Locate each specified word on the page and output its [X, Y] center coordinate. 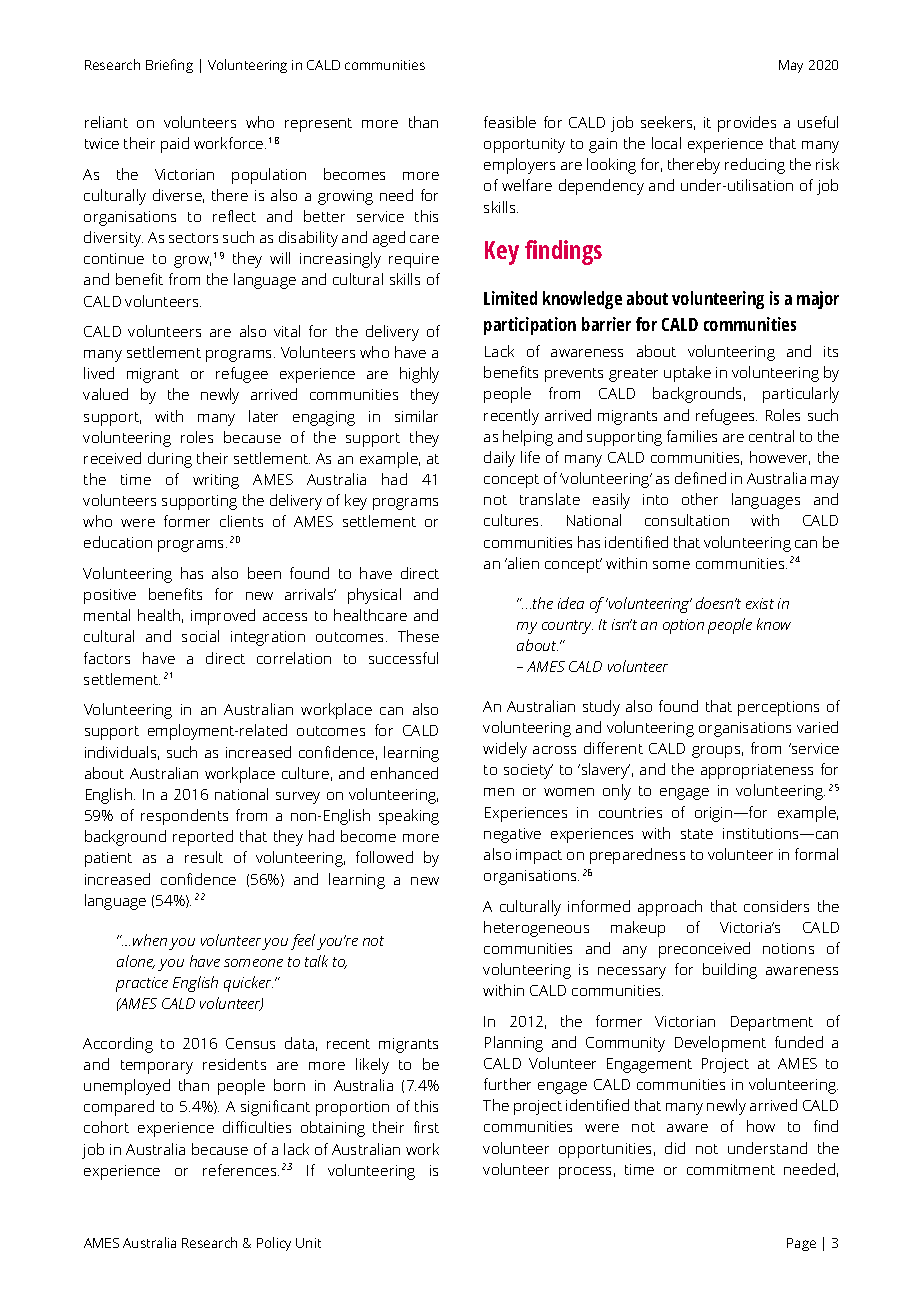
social [200, 636]
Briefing [169, 66]
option [683, 626]
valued [105, 394]
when [150, 940]
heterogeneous [536, 929]
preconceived [704, 950]
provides [747, 124]
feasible [510, 122]
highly [419, 375]
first [426, 1127]
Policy [274, 1244]
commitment [731, 1169]
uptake [687, 374]
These [418, 636]
